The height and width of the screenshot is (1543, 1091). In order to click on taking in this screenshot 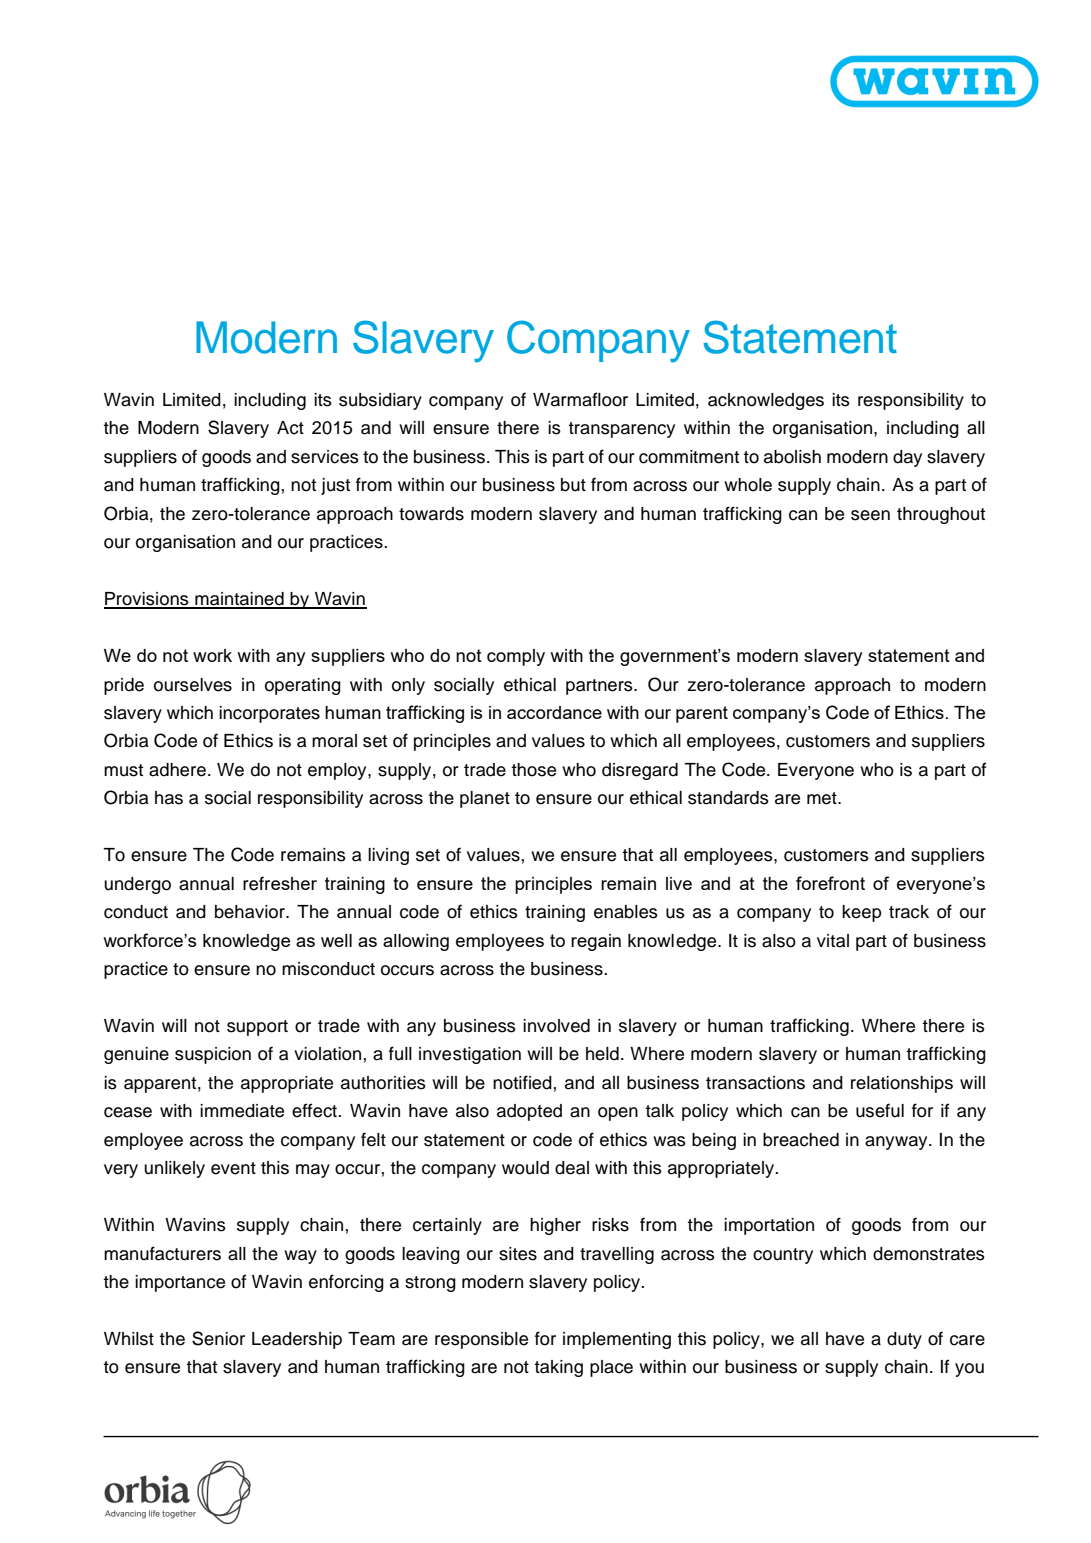, I will do `click(558, 1368)`.
